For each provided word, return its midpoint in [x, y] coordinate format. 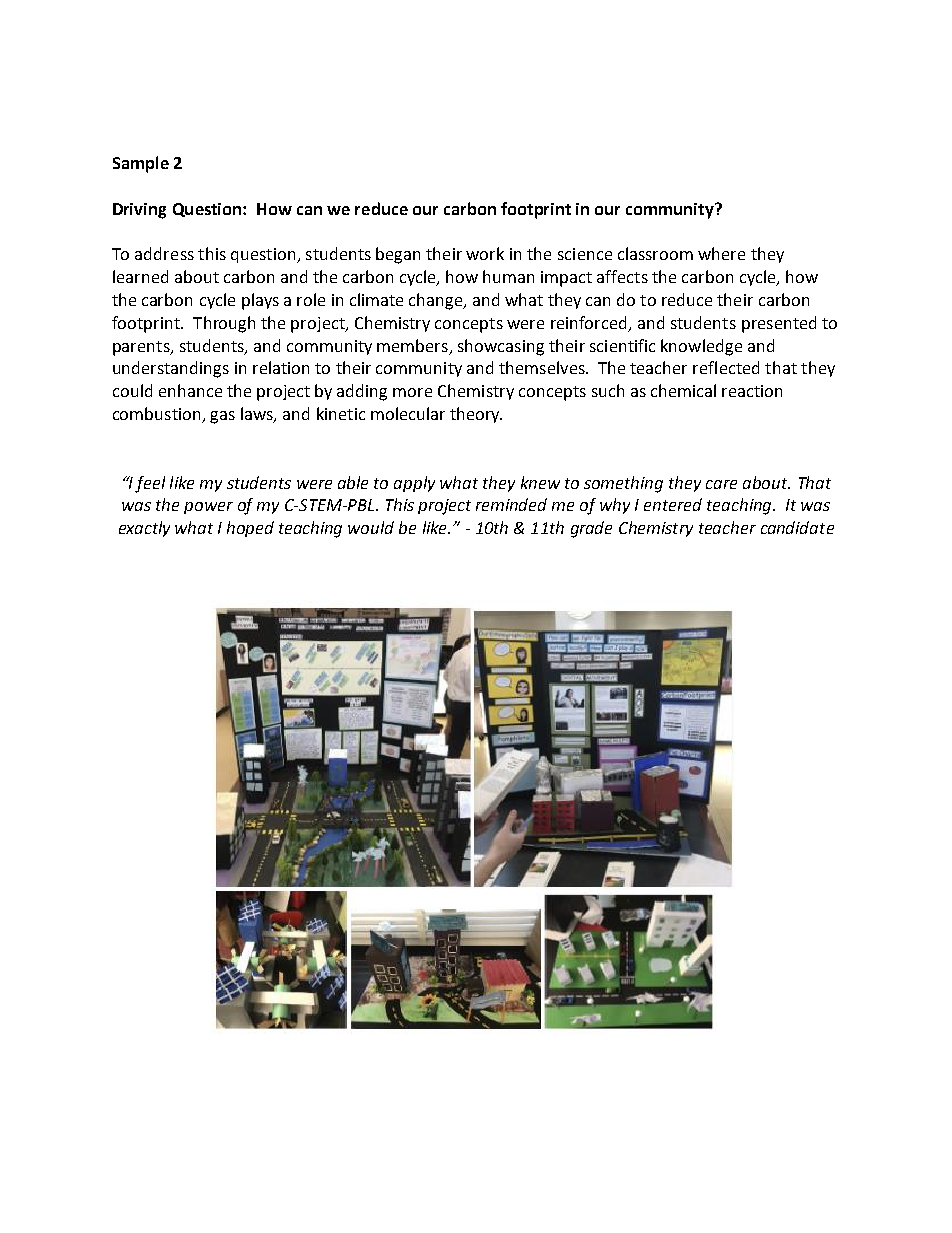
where [721, 253]
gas [222, 417]
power [208, 508]
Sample [141, 164]
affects [622, 276]
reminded [511, 504]
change [437, 301]
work [485, 253]
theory [476, 415]
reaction [752, 391]
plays [260, 301]
